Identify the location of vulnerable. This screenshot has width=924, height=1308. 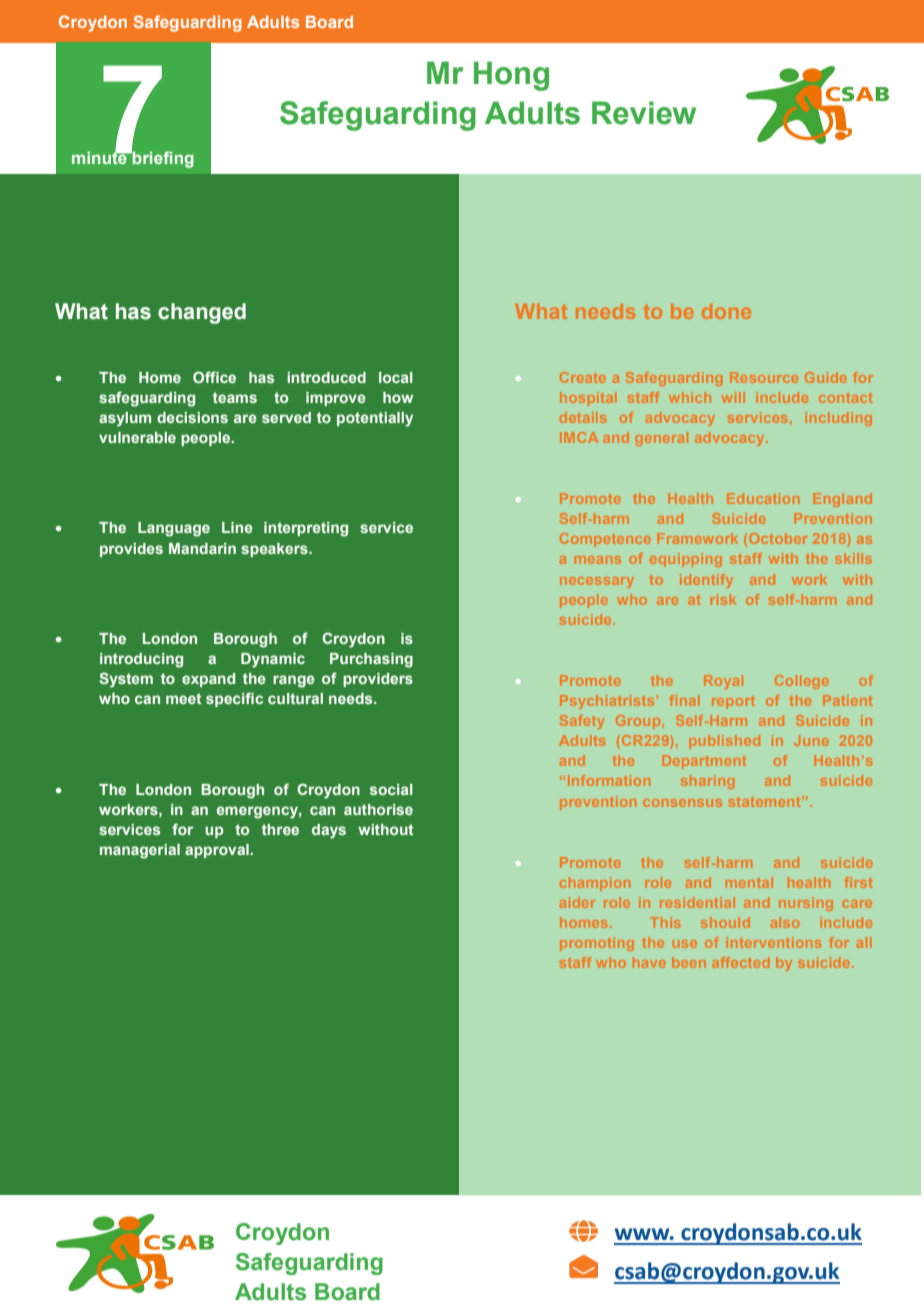
(137, 437).
